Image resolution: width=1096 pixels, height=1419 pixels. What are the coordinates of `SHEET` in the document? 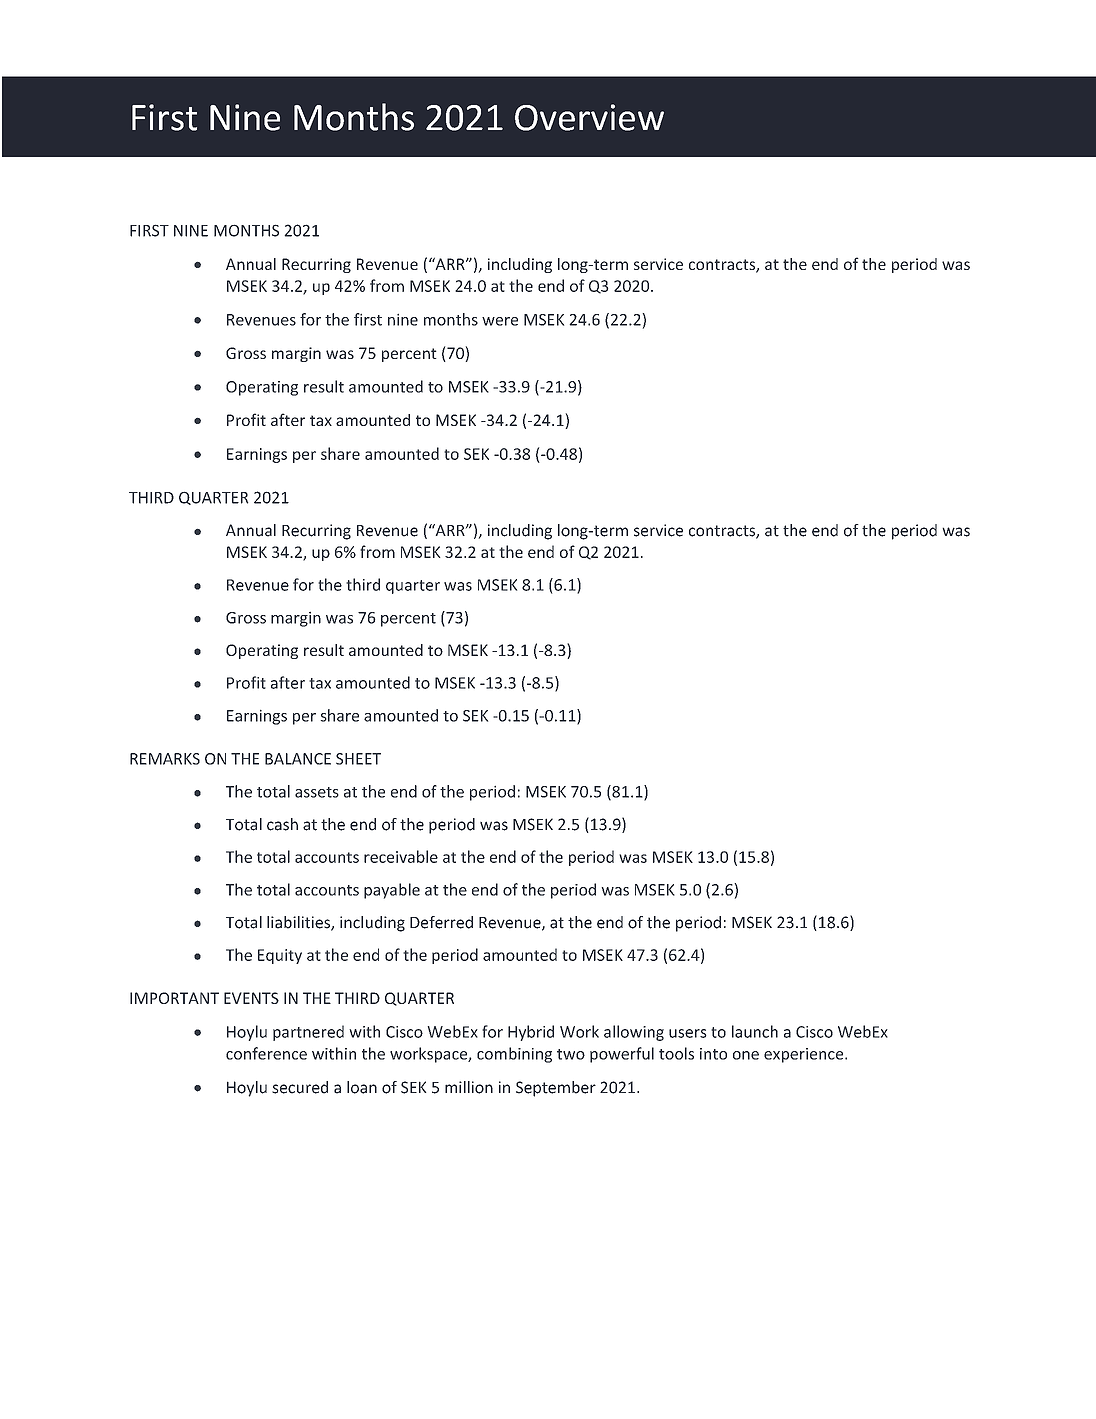 It's located at (358, 759).
